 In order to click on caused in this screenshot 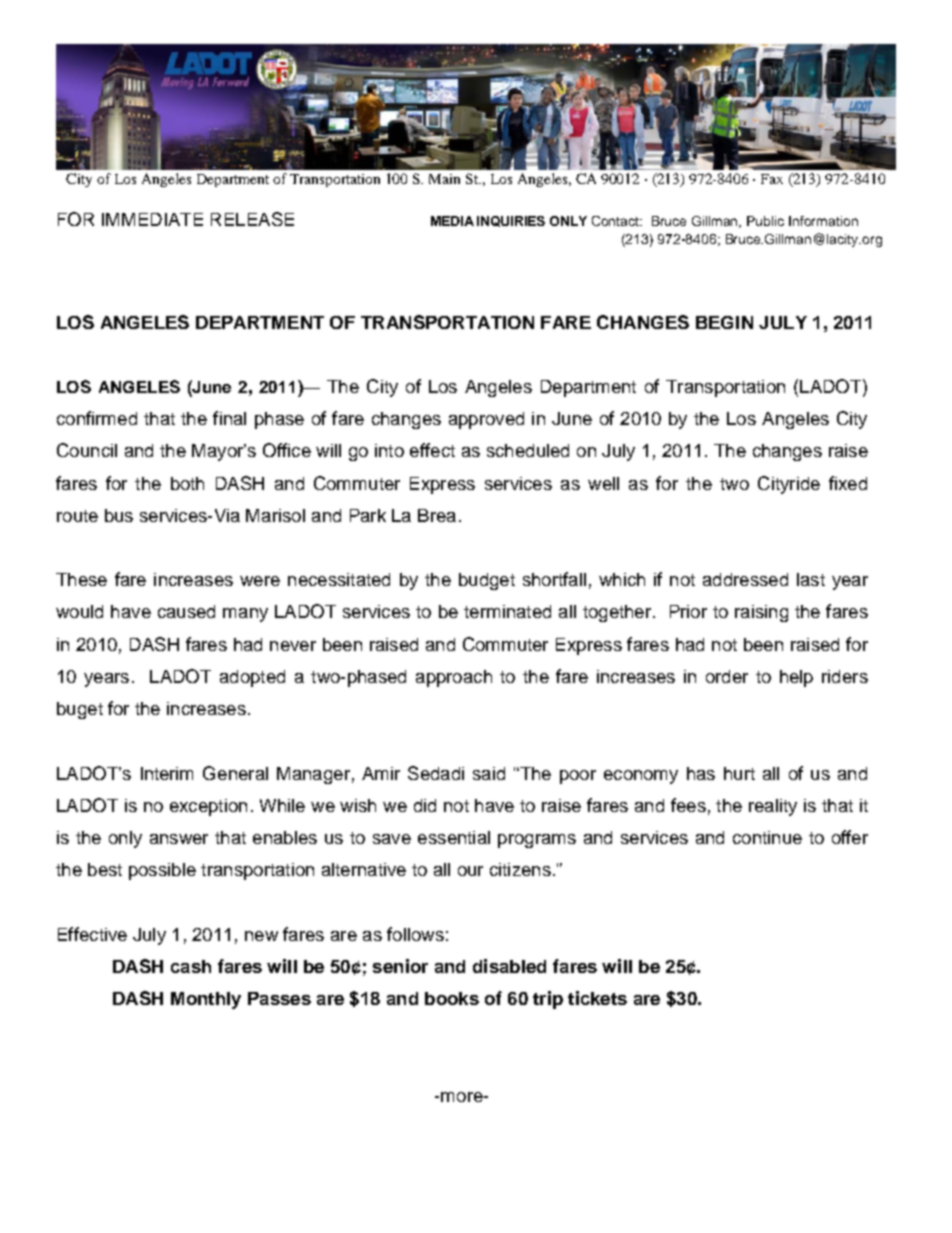, I will do `click(186, 611)`.
